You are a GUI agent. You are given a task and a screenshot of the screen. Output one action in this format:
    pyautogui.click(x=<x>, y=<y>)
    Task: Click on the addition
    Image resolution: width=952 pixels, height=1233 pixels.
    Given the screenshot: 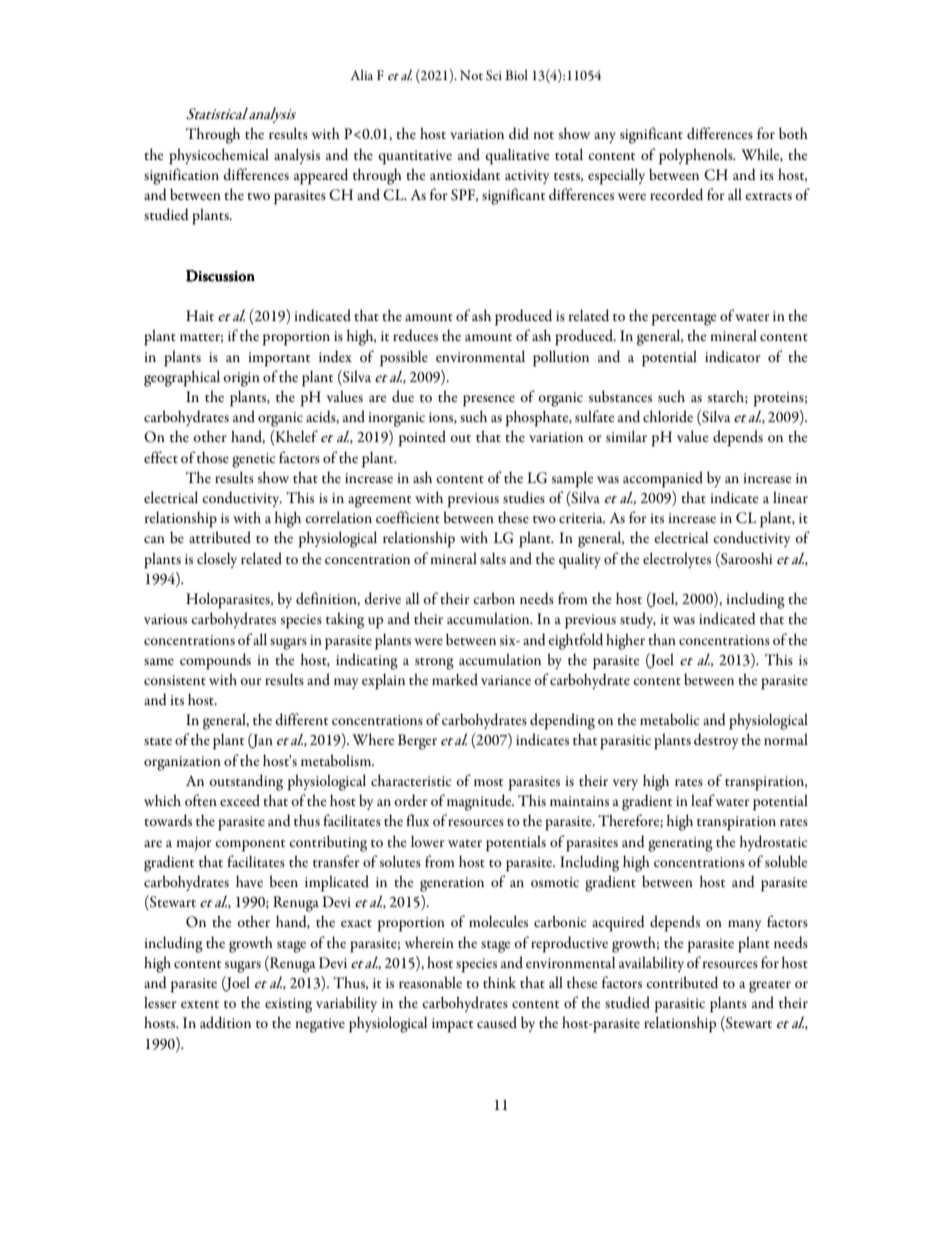 What is the action you would take?
    pyautogui.click(x=225, y=1022)
